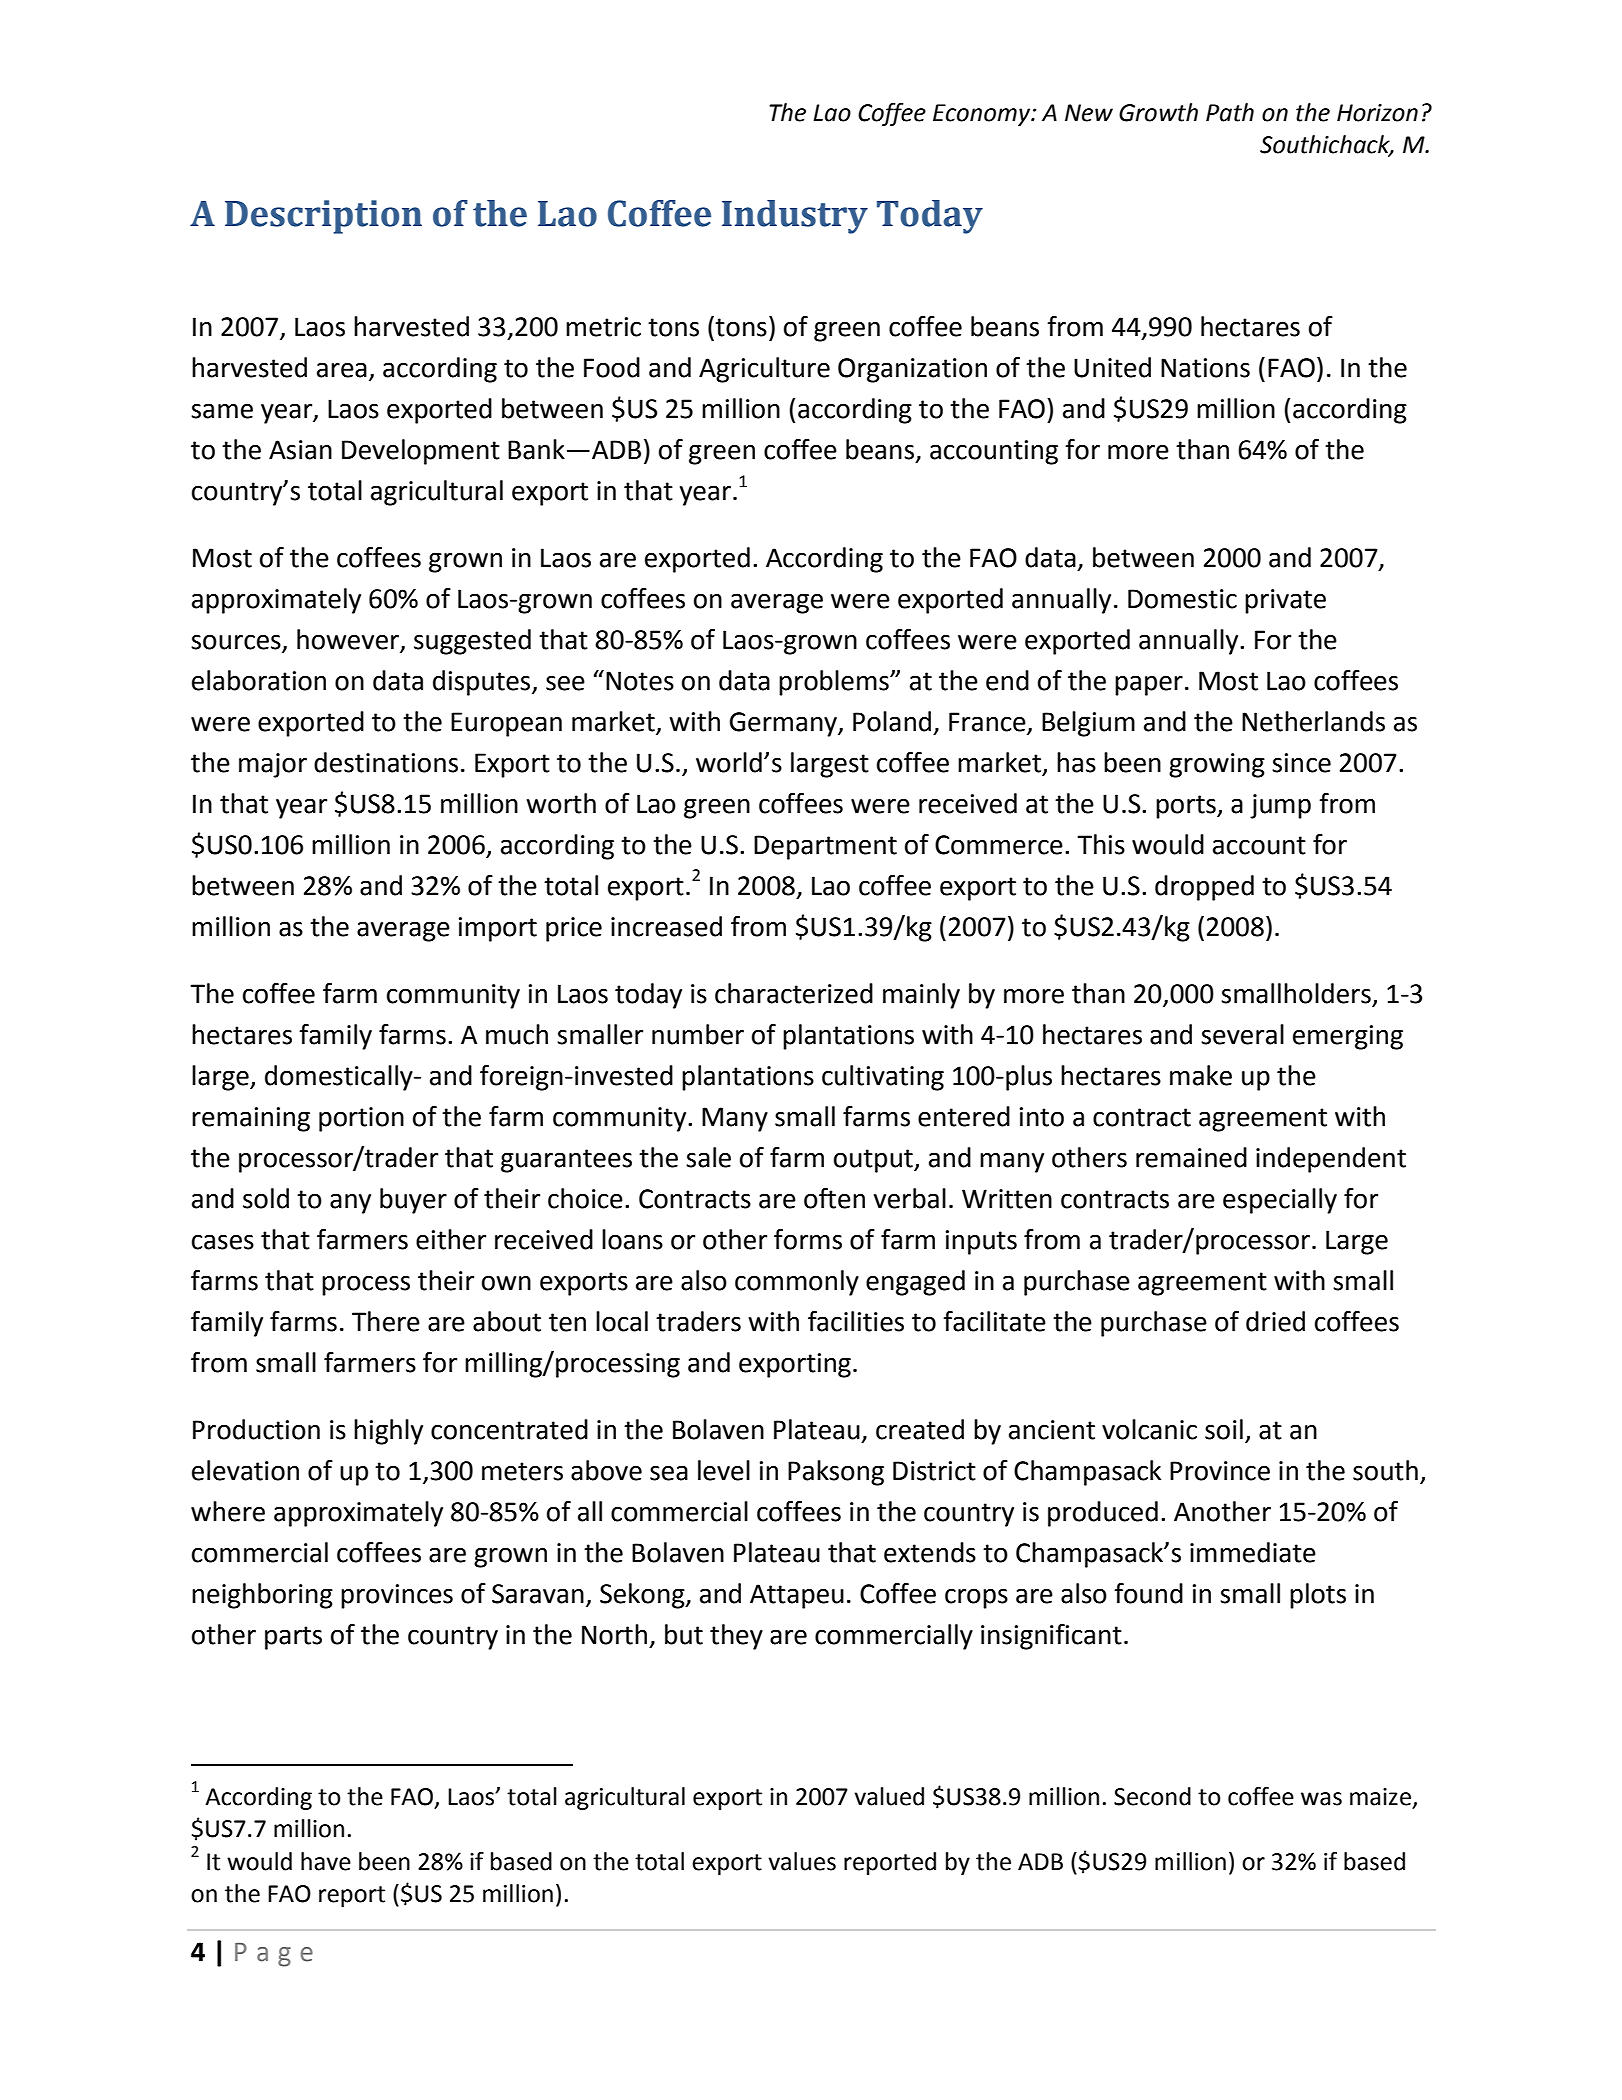 This screenshot has width=1622, height=2100. Describe the element at coordinates (1275, 1321) in the screenshot. I see `dried` at that location.
